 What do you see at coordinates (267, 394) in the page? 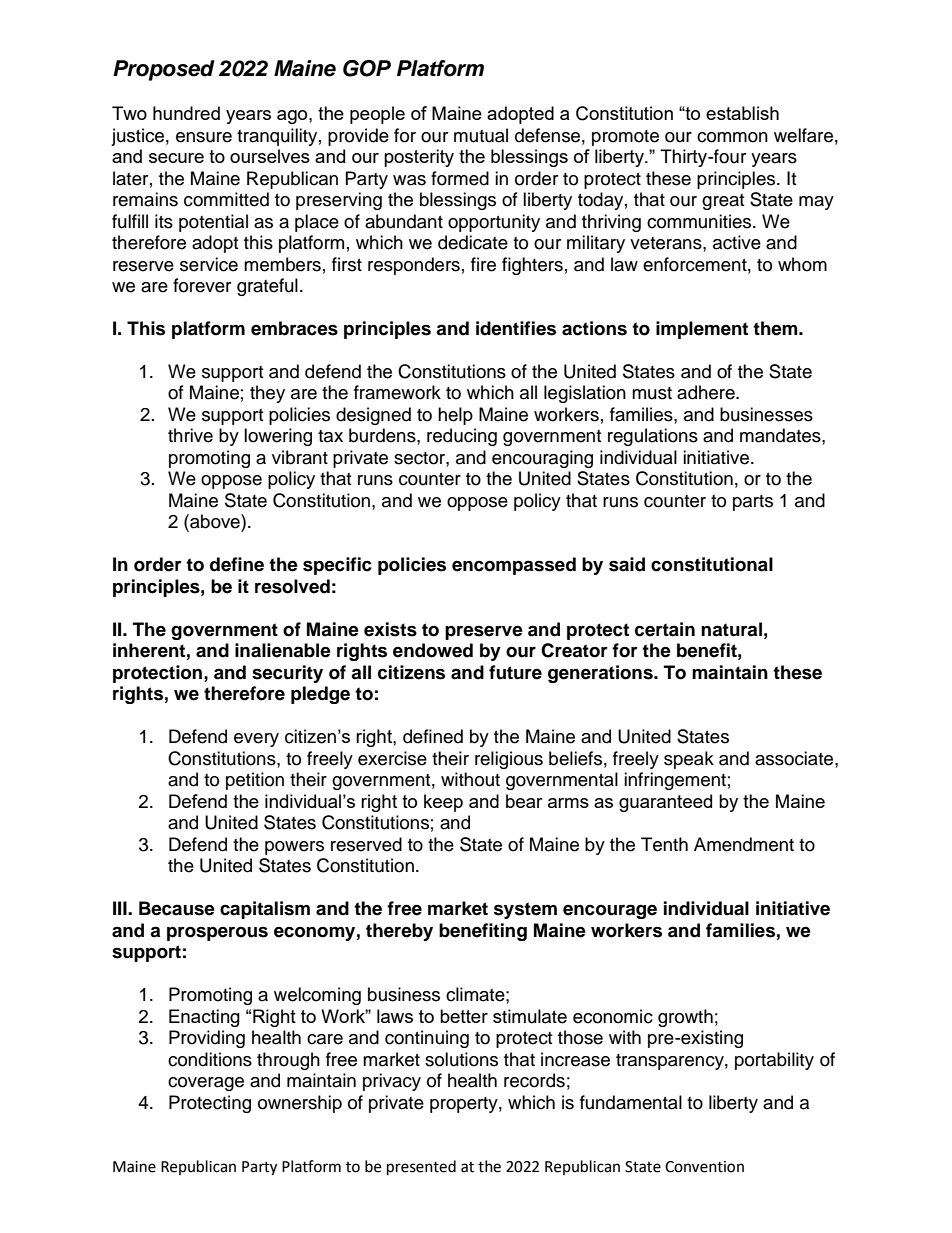
I see `they` at bounding box center [267, 394].
